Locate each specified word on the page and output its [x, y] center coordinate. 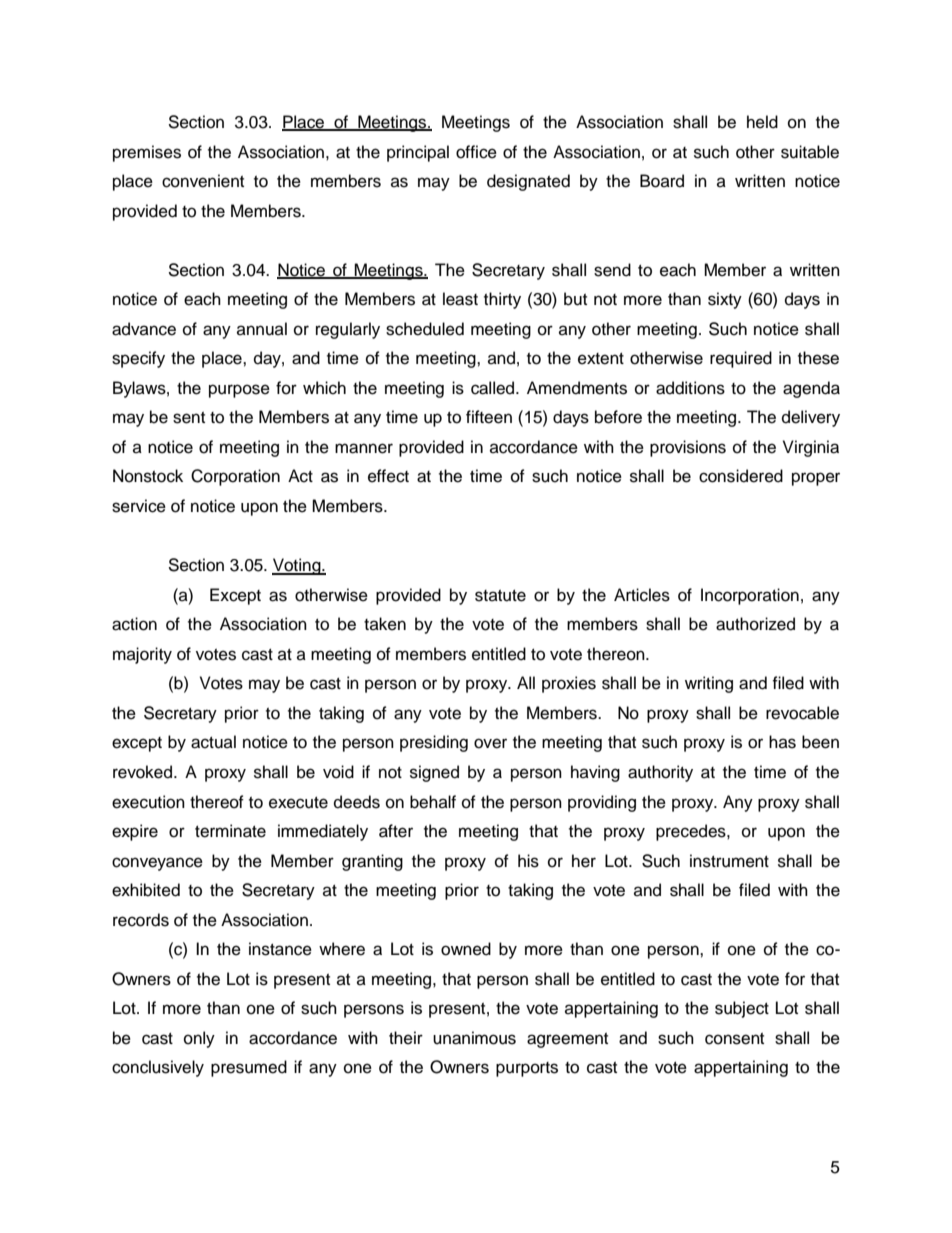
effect [388, 476]
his [528, 861]
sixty [725, 300]
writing [709, 684]
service [139, 506]
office [476, 152]
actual [213, 742]
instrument [729, 861]
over [490, 743]
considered [741, 476]
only [199, 1039]
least [460, 299]
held [762, 122]
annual [262, 329]
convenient [203, 181]
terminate [230, 831]
